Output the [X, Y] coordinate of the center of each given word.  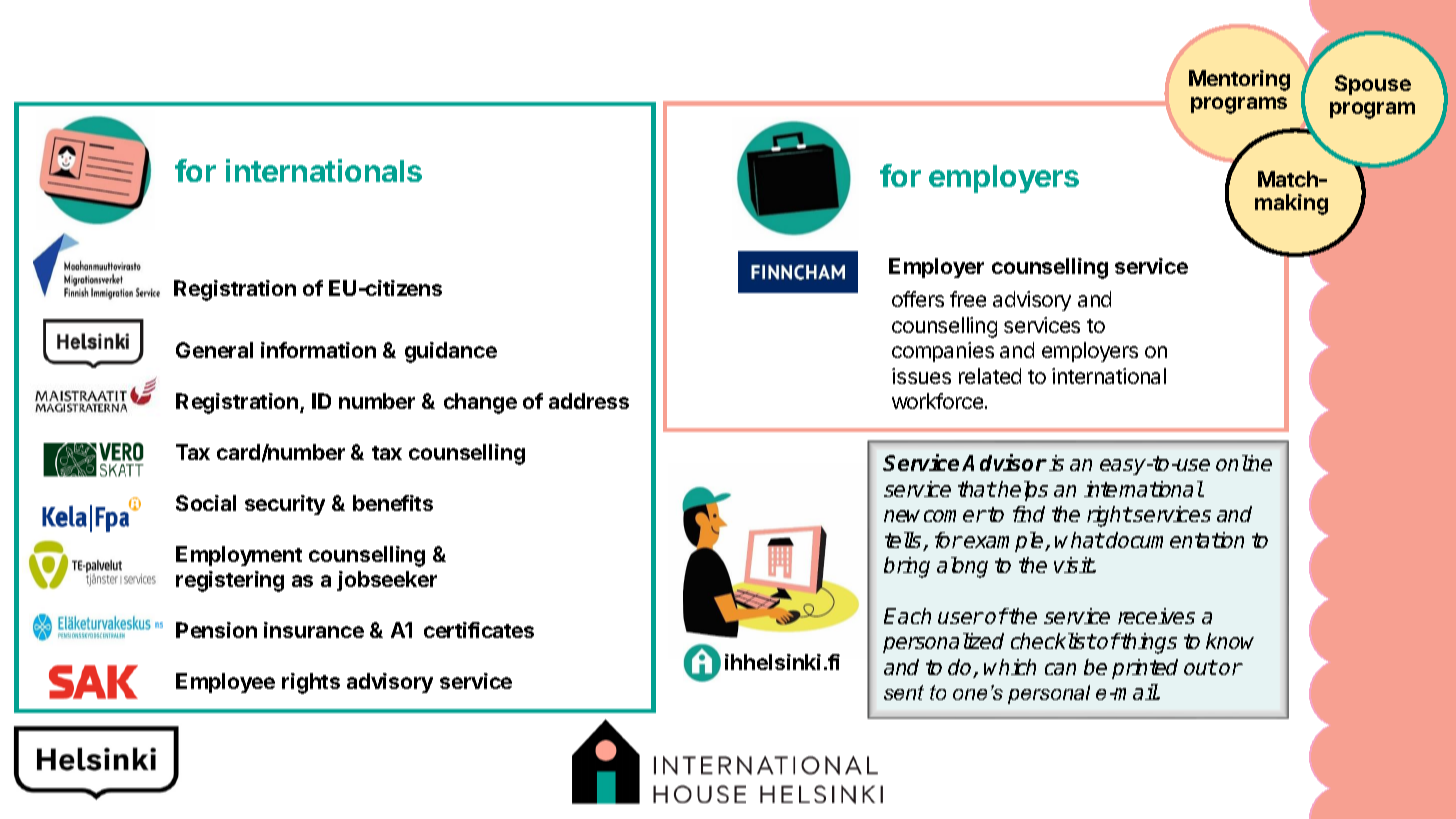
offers [918, 299]
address [589, 401]
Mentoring [1239, 80]
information [318, 350]
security [285, 505]
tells [904, 541]
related [990, 376]
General [214, 350]
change [480, 403]
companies [943, 352]
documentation [1175, 540]
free [968, 299]
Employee [225, 683]
